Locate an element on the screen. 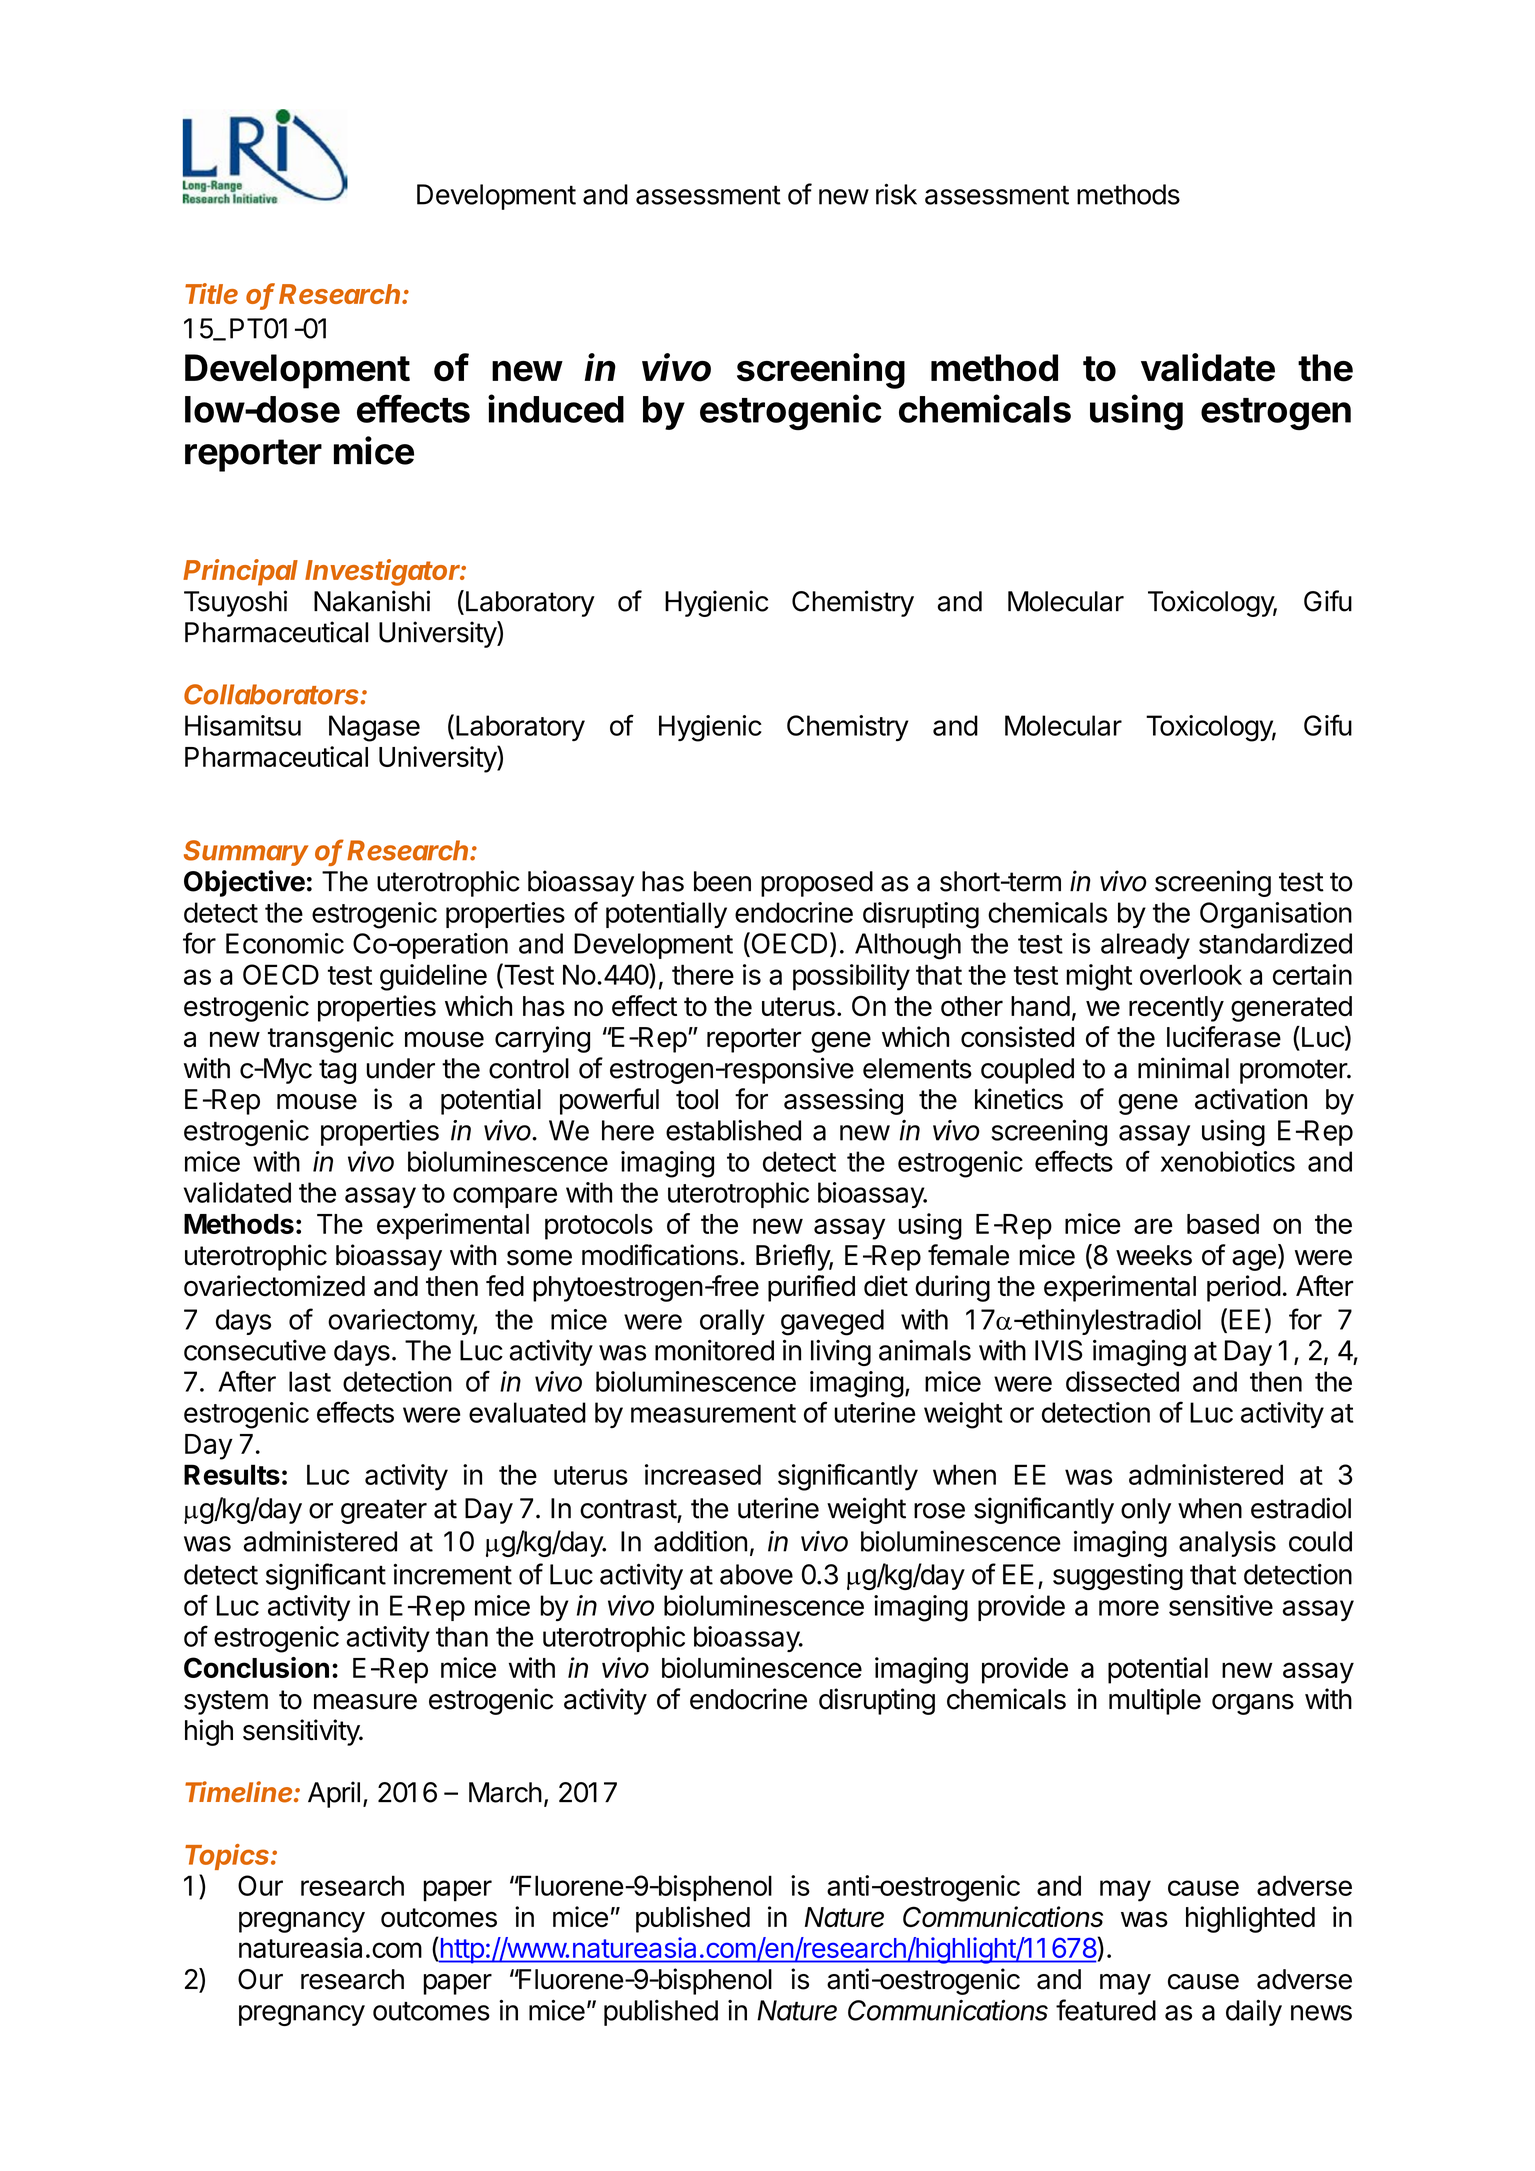  been is located at coordinates (722, 881).
